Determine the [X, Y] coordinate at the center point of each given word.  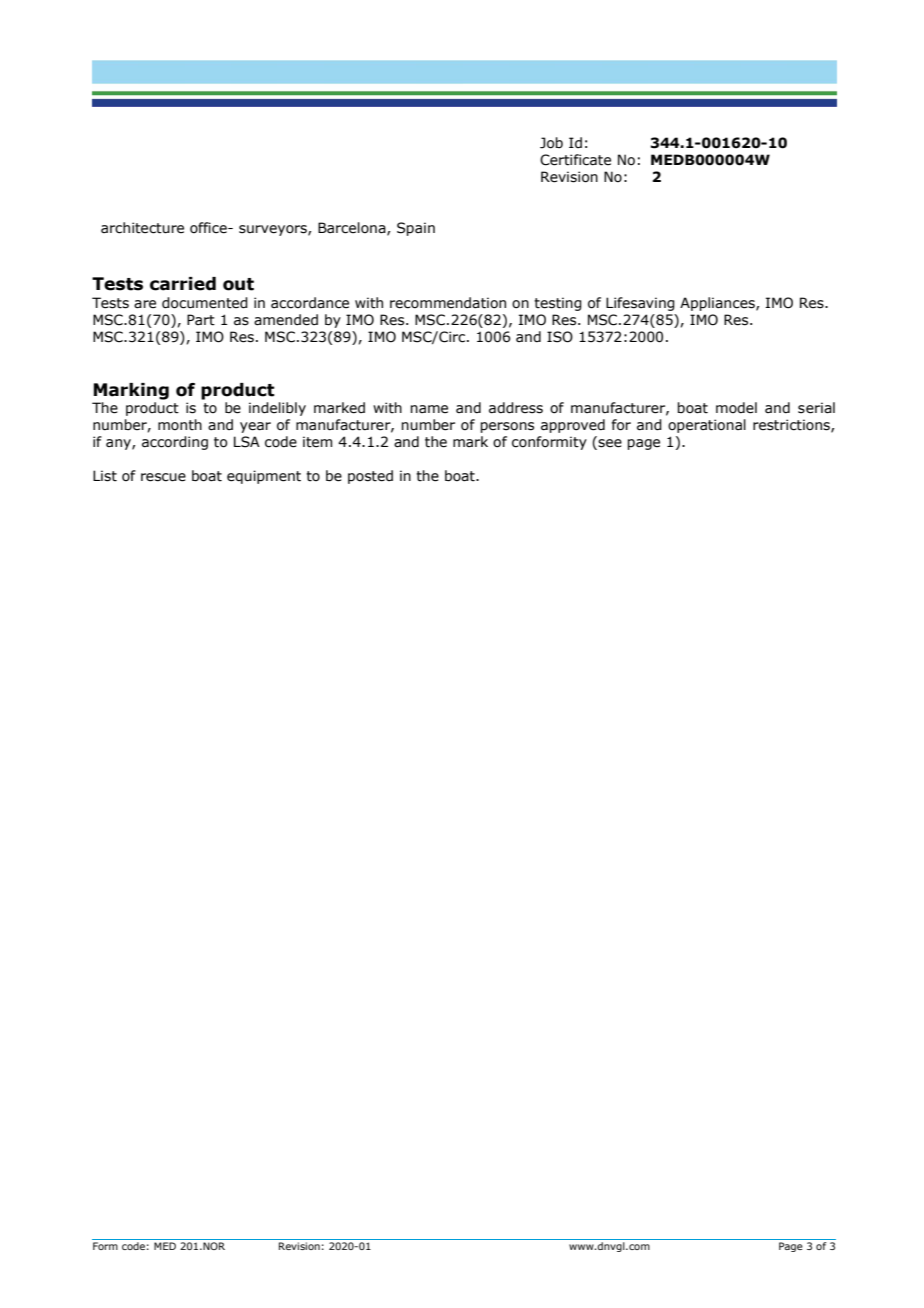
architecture [142, 228]
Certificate [575, 160]
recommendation [448, 303]
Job [551, 143]
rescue [163, 477]
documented [205, 303]
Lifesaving [640, 304]
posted [370, 477]
